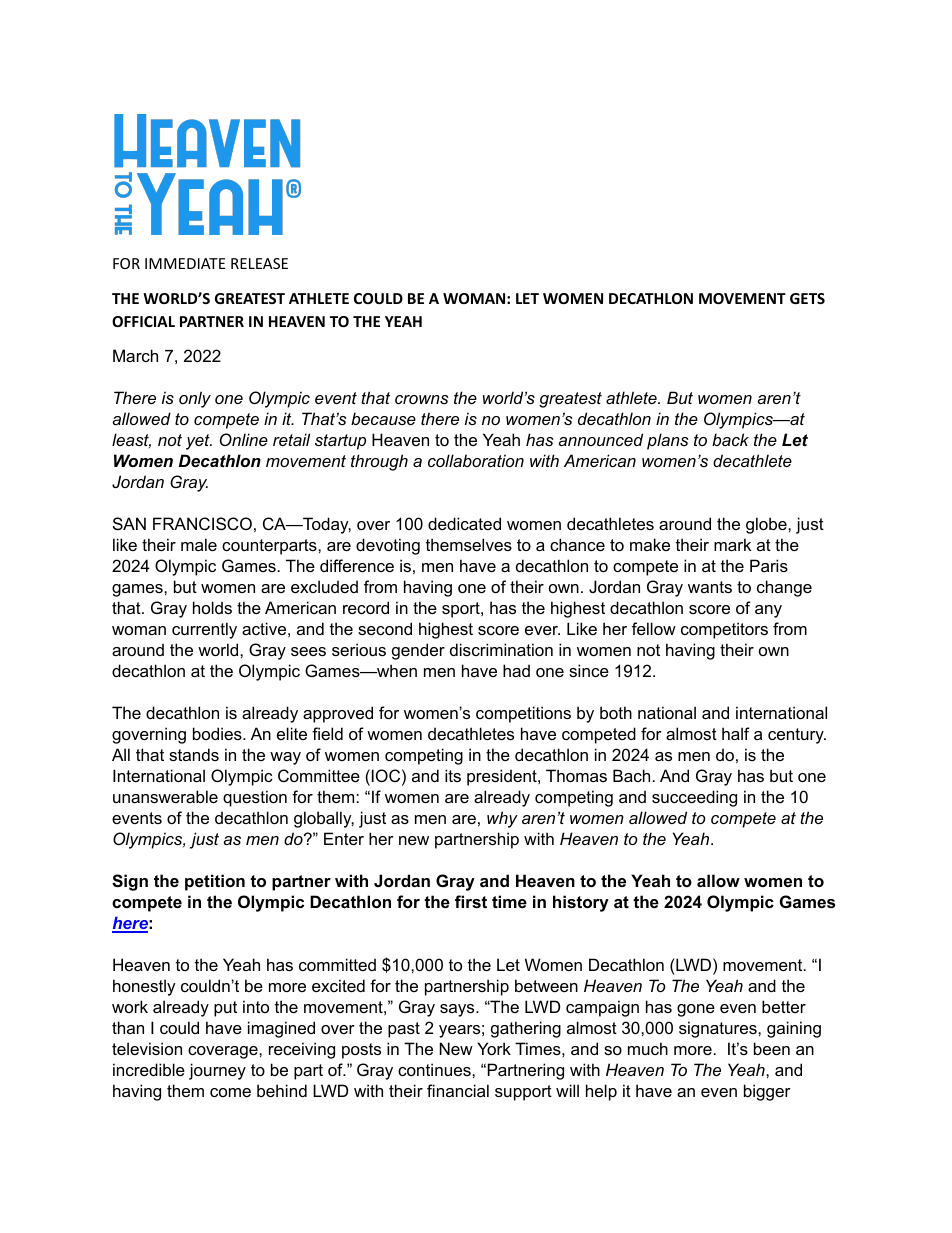 The image size is (952, 1233). I want to click on had, so click(516, 670).
